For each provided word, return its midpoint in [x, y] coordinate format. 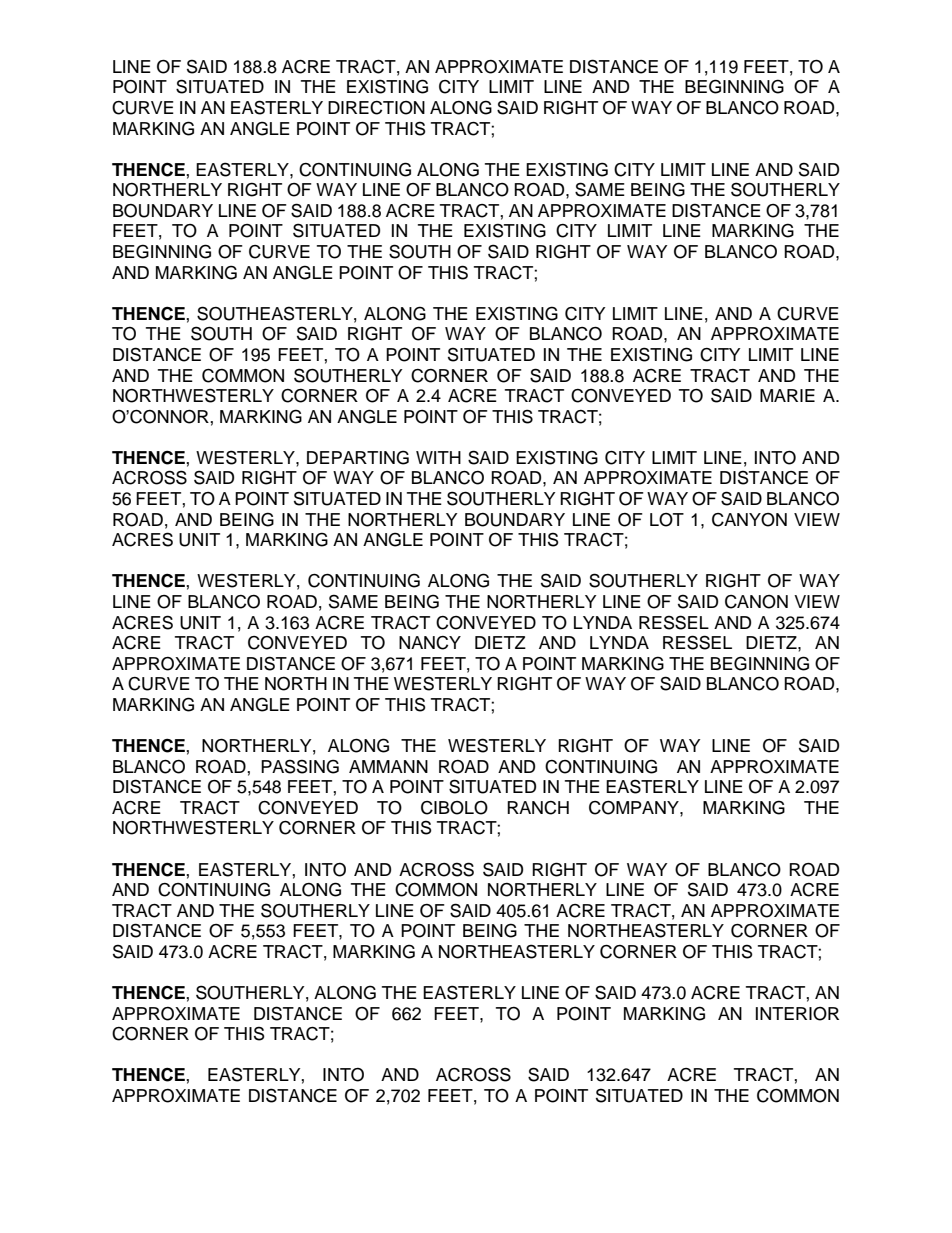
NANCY [430, 643]
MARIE [787, 395]
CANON [756, 602]
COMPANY [635, 807]
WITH [438, 457]
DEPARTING [358, 457]
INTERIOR [797, 1014]
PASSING [300, 766]
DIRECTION [376, 108]
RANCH [538, 808]
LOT [667, 520]
